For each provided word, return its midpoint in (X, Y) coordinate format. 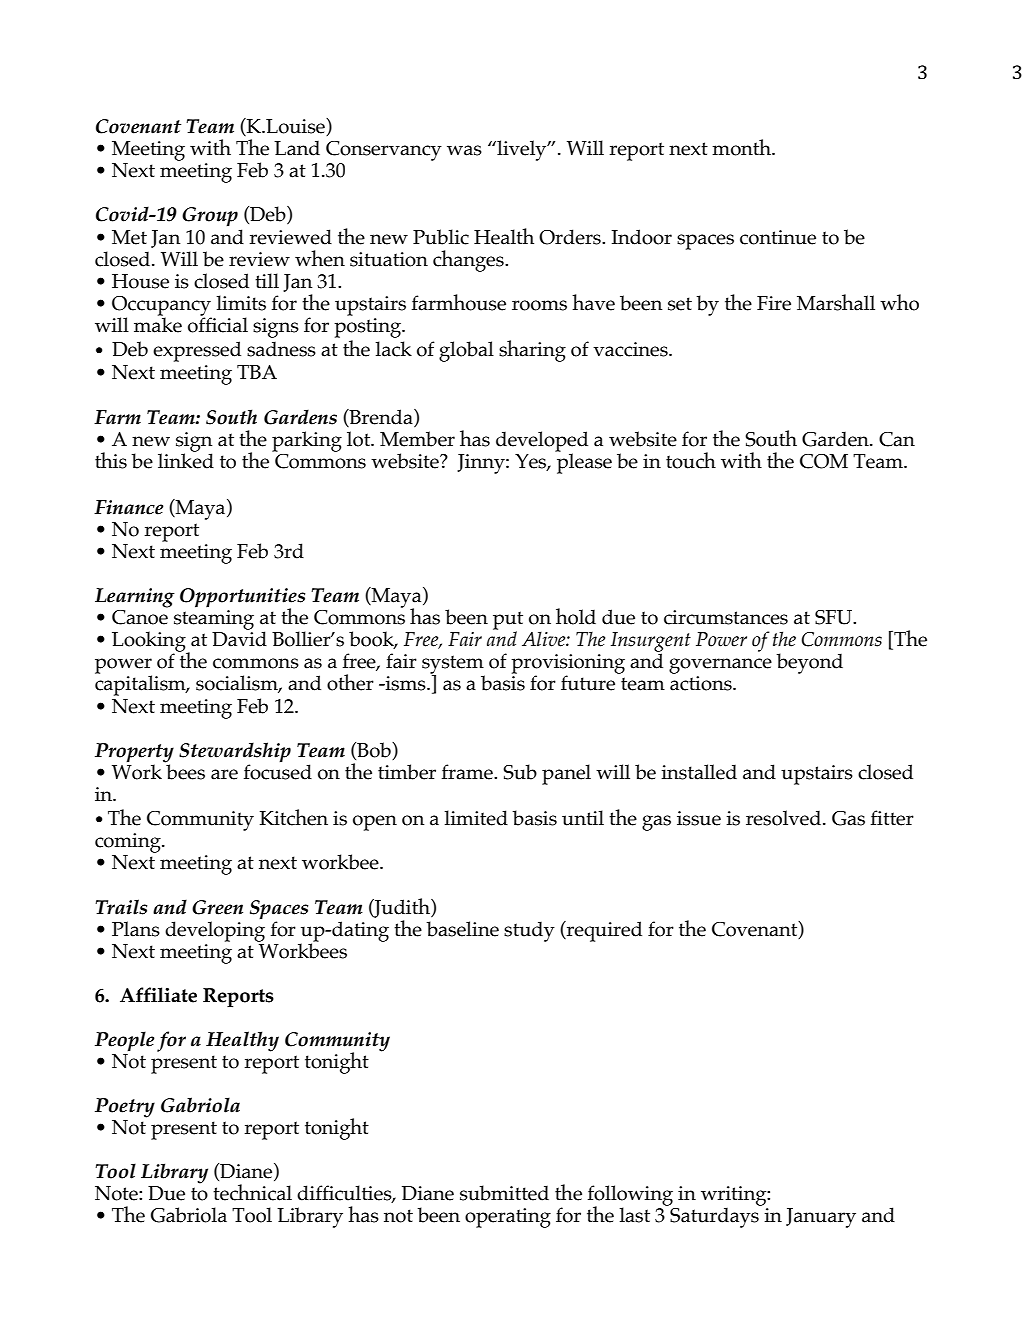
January (821, 1218)
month (742, 147)
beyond (810, 663)
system (453, 665)
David (239, 638)
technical (252, 1192)
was (464, 150)
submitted (504, 1193)
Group (210, 217)
